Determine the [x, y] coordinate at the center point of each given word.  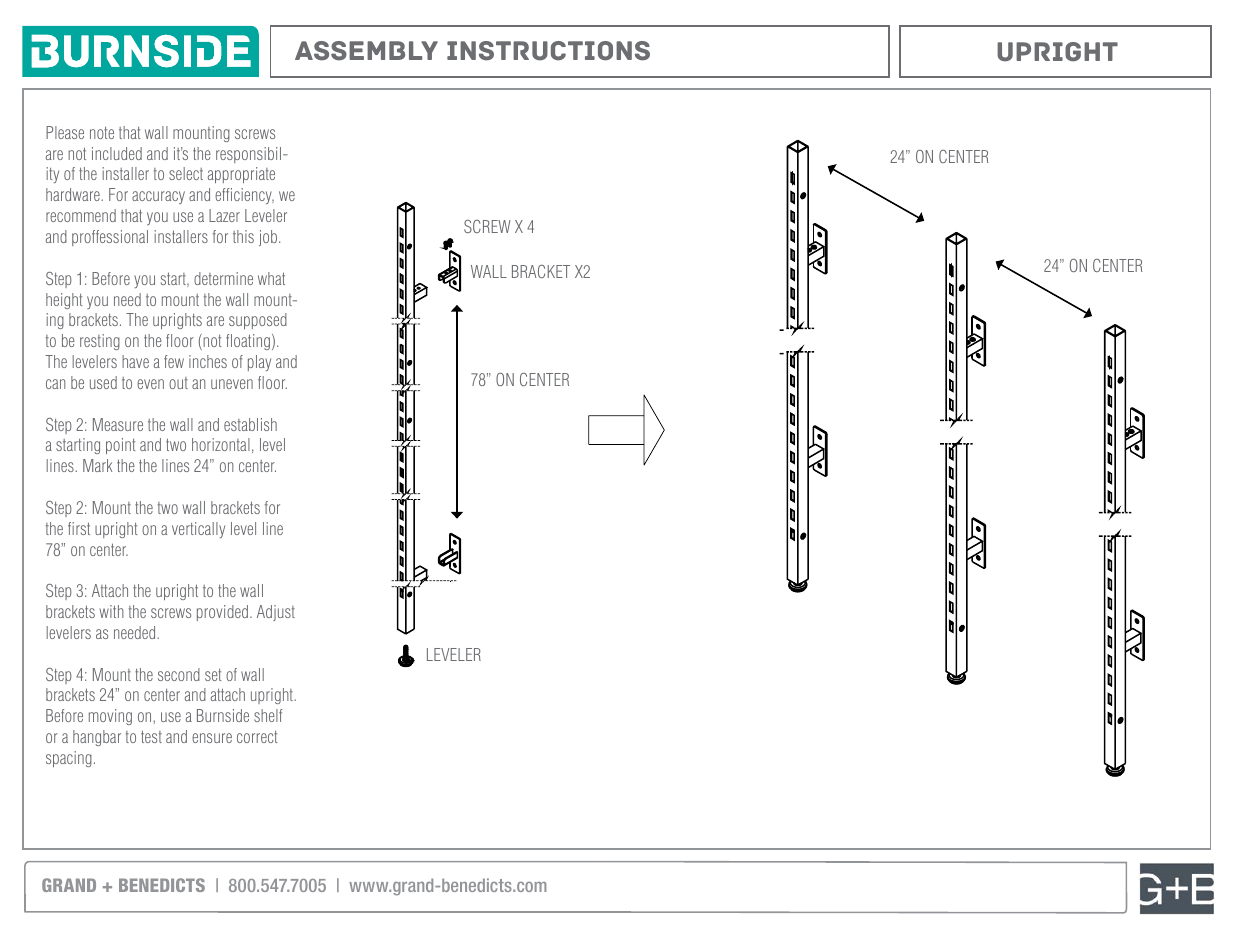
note [102, 132]
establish [250, 424]
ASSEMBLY [366, 51]
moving [110, 717]
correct [257, 736]
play [259, 363]
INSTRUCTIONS [548, 51]
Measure [118, 424]
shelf [268, 715]
